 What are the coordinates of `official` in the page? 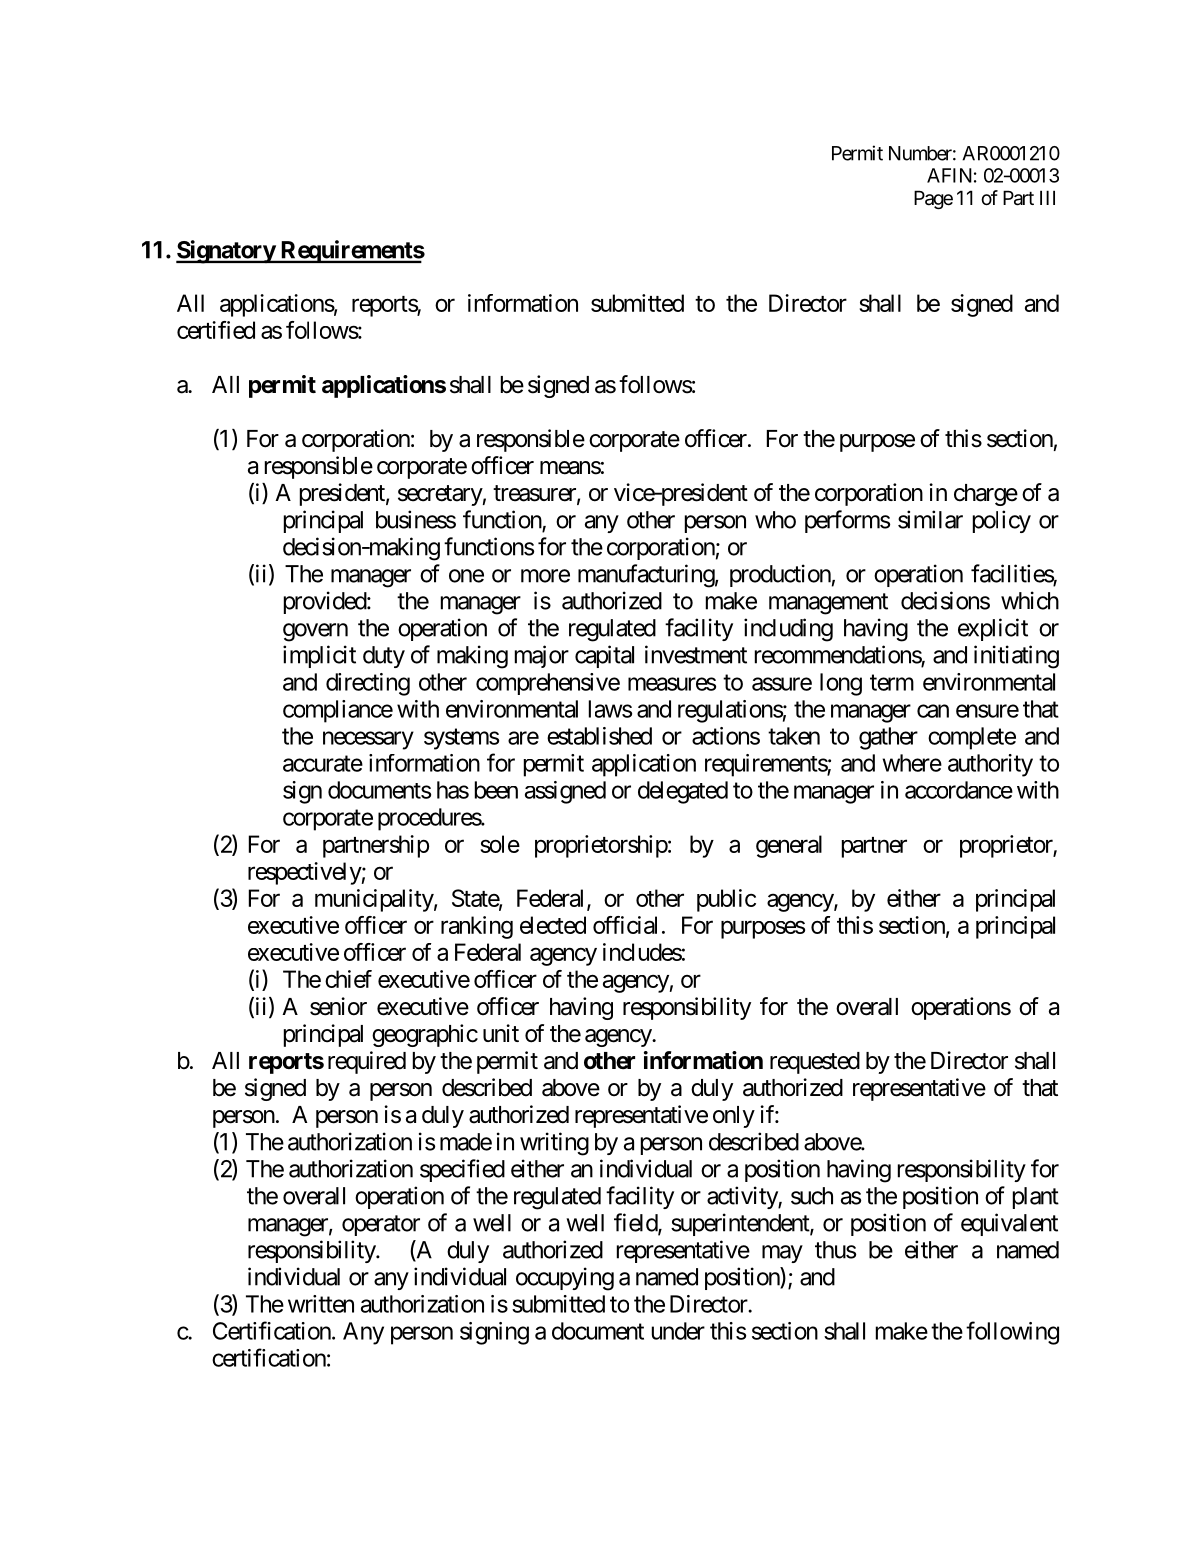 It's located at (625, 925).
